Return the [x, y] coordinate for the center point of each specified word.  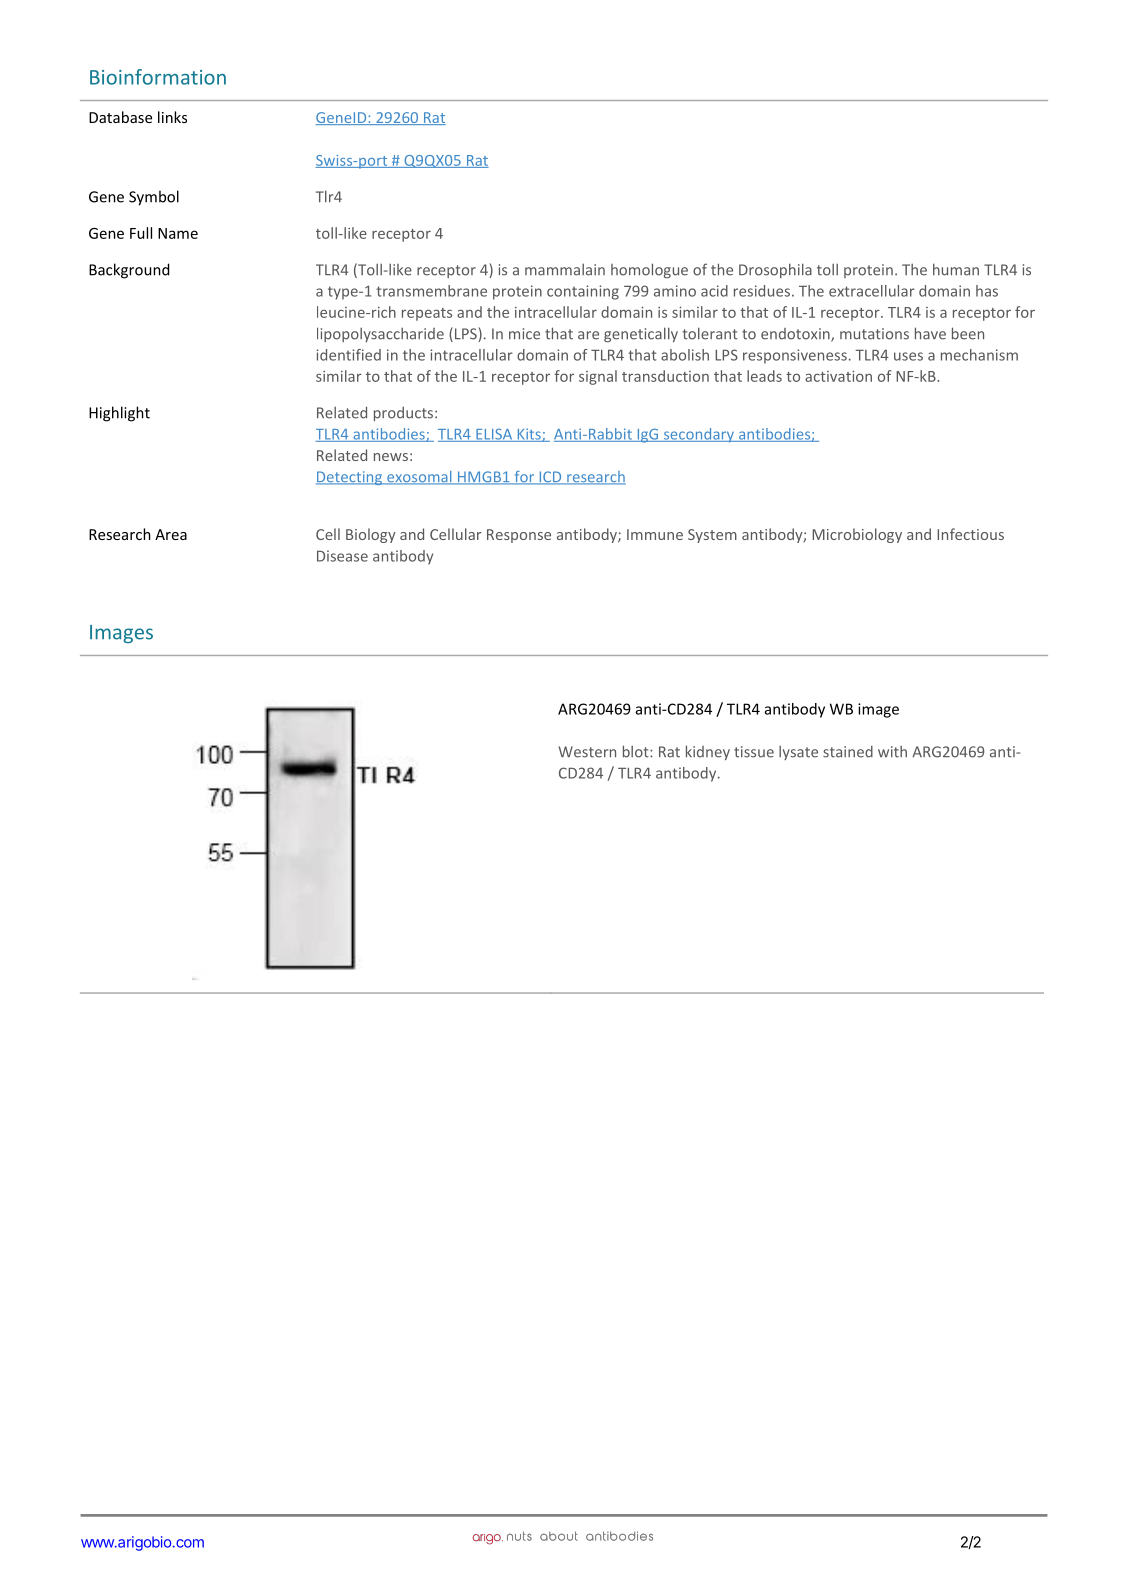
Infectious [970, 534]
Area [171, 534]
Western [587, 752]
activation [838, 376]
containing [583, 292]
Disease [342, 556]
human [956, 269]
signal [598, 377]
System [712, 536]
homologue [649, 270]
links [172, 117]
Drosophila [775, 270]
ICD [550, 478]
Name [178, 233]
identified [348, 355]
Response [519, 536]
